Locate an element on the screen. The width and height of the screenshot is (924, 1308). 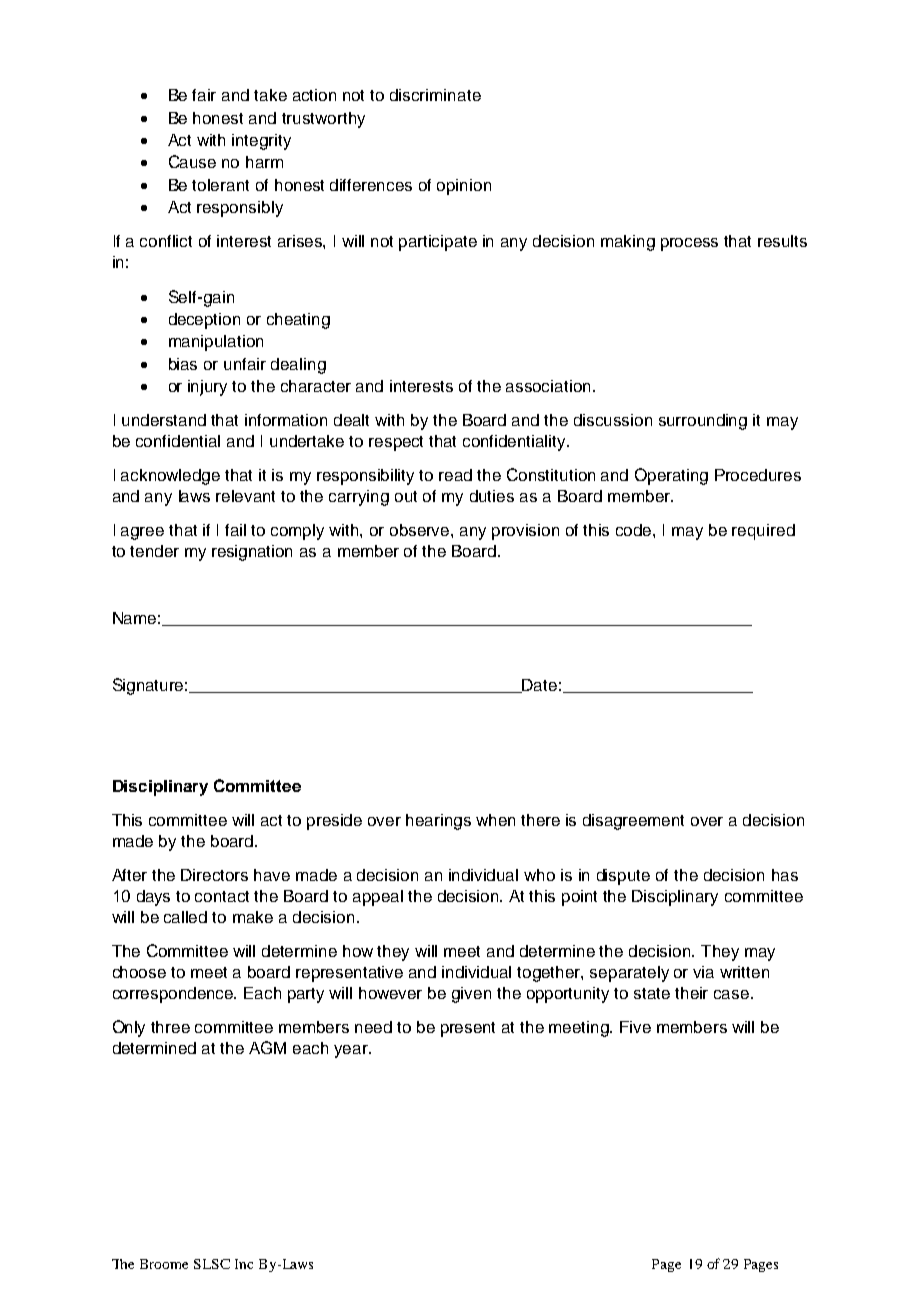
has is located at coordinates (785, 875).
